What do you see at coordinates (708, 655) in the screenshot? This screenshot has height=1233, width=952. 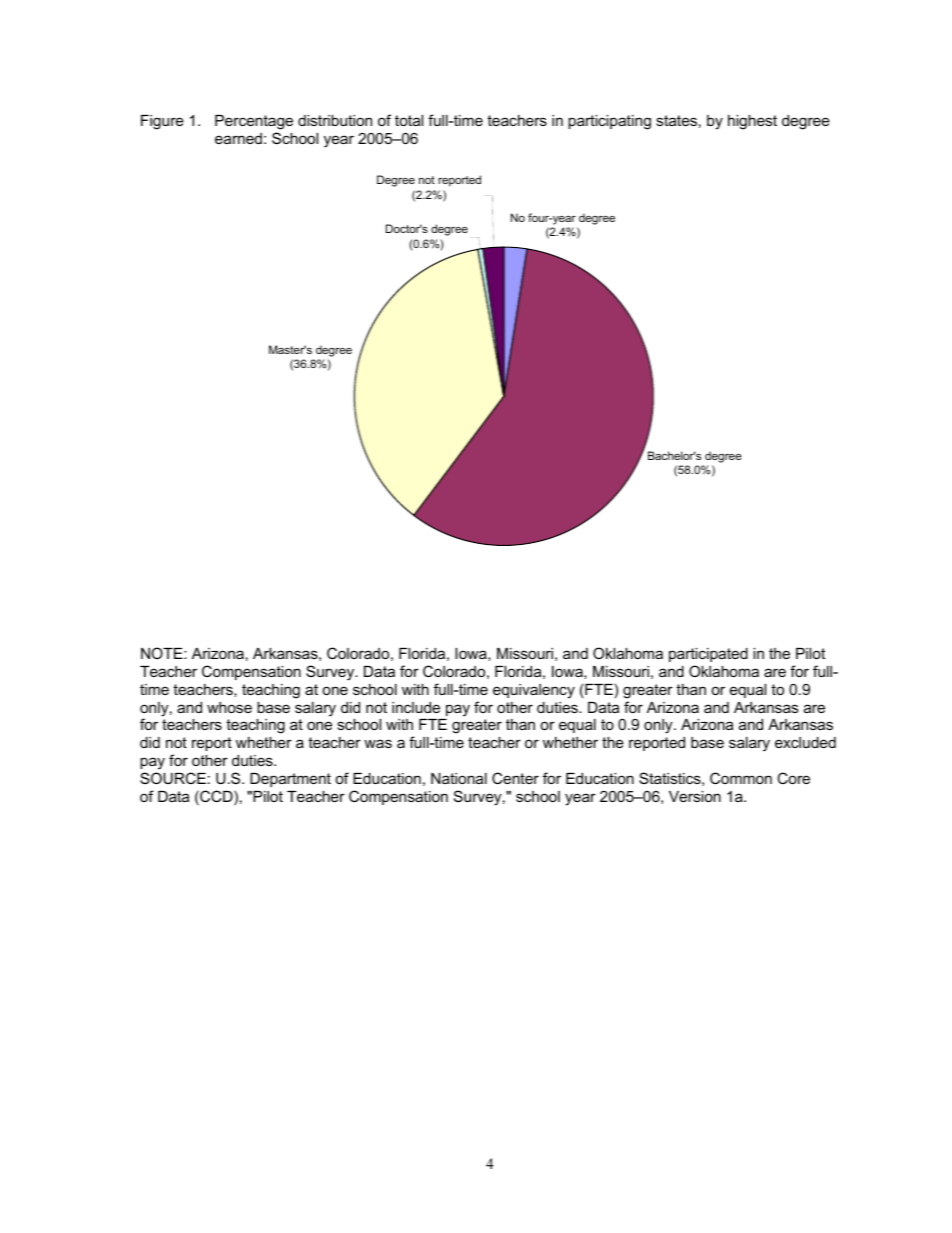 I see `participated` at bounding box center [708, 655].
